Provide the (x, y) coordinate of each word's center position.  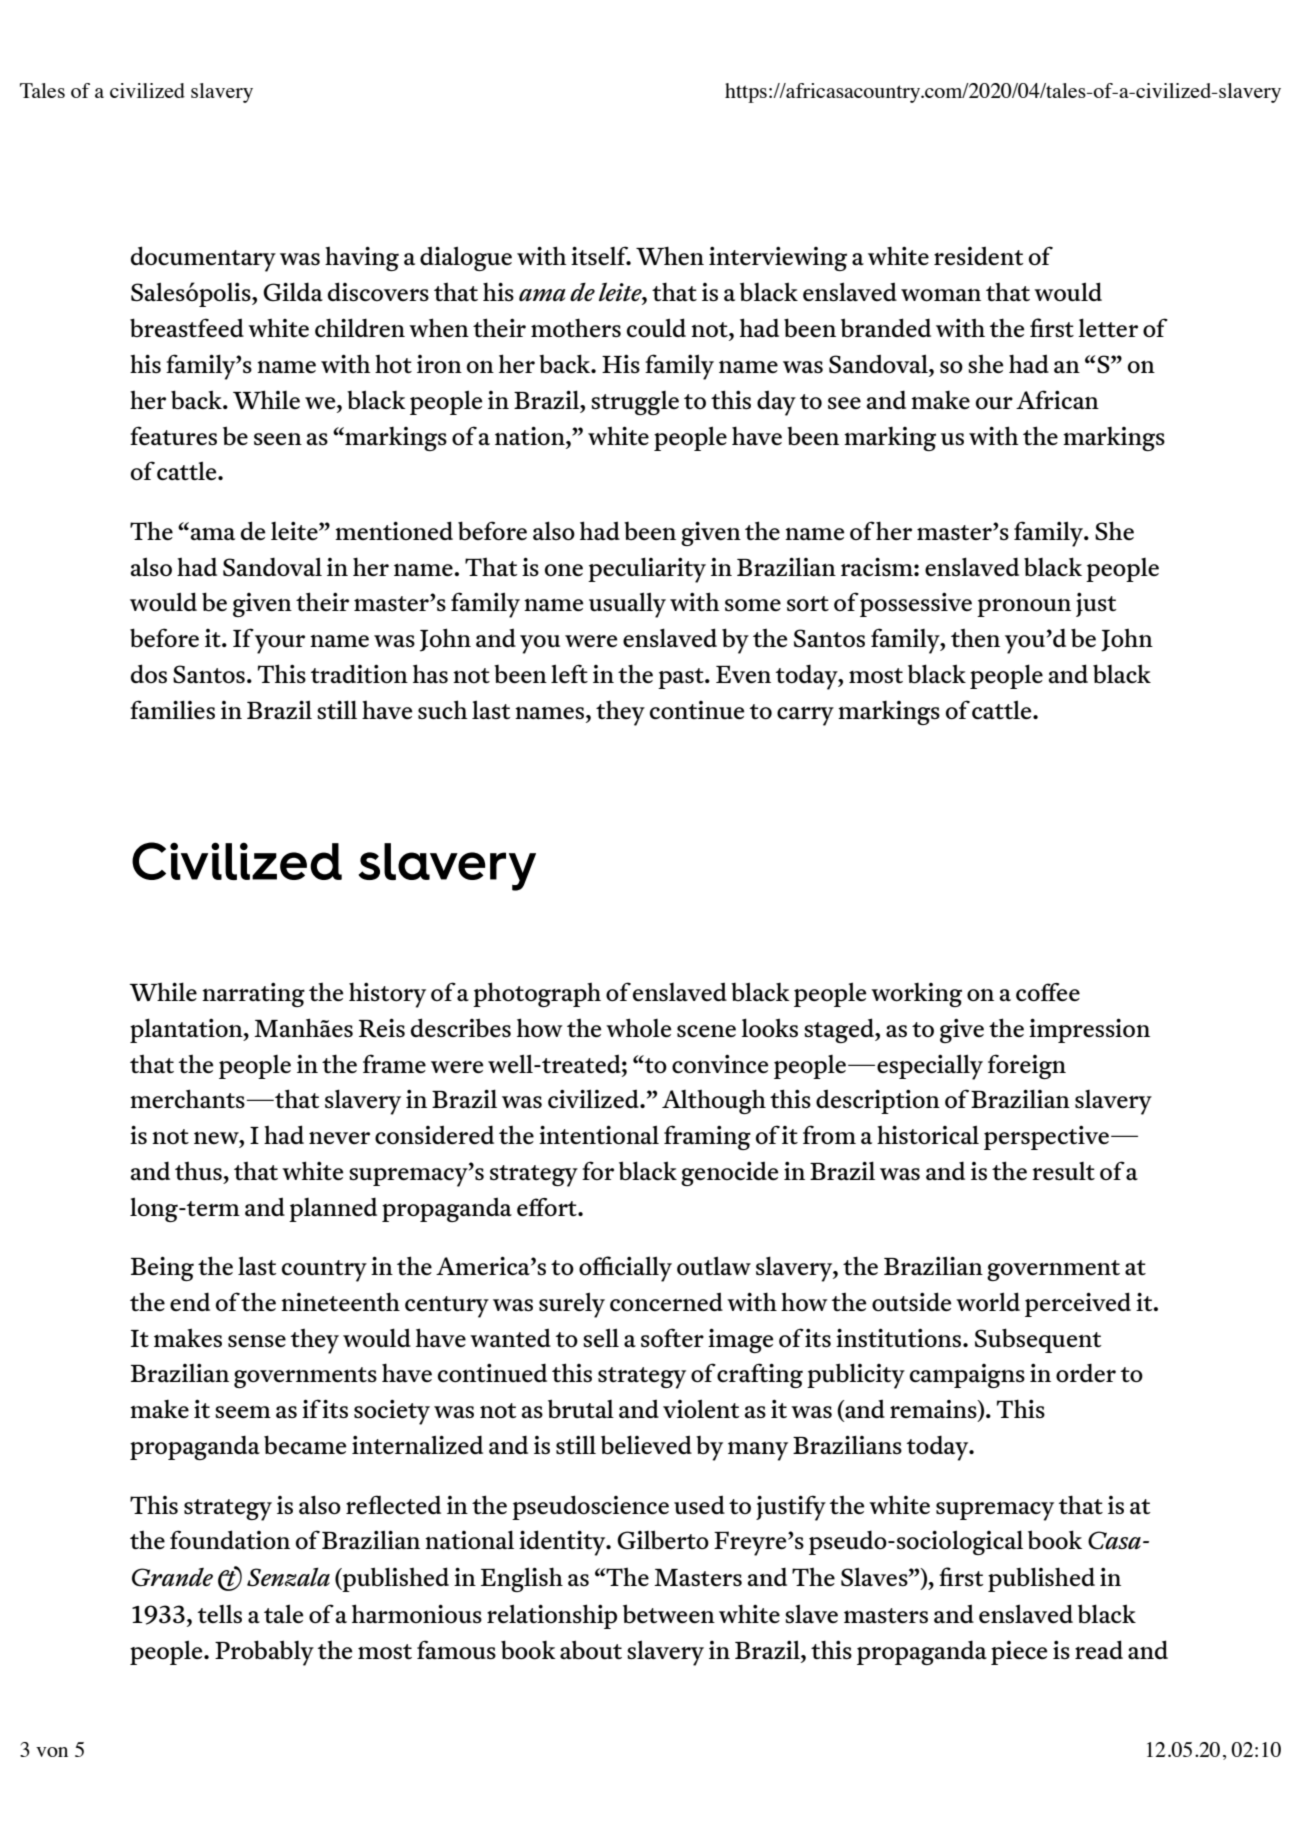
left (569, 673)
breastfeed (187, 327)
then (975, 638)
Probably (264, 1653)
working (916, 995)
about (591, 1649)
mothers (576, 327)
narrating (253, 994)
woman (941, 294)
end (190, 1301)
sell (601, 1337)
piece (1019, 1653)
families (172, 709)
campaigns (967, 1376)
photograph (537, 994)
